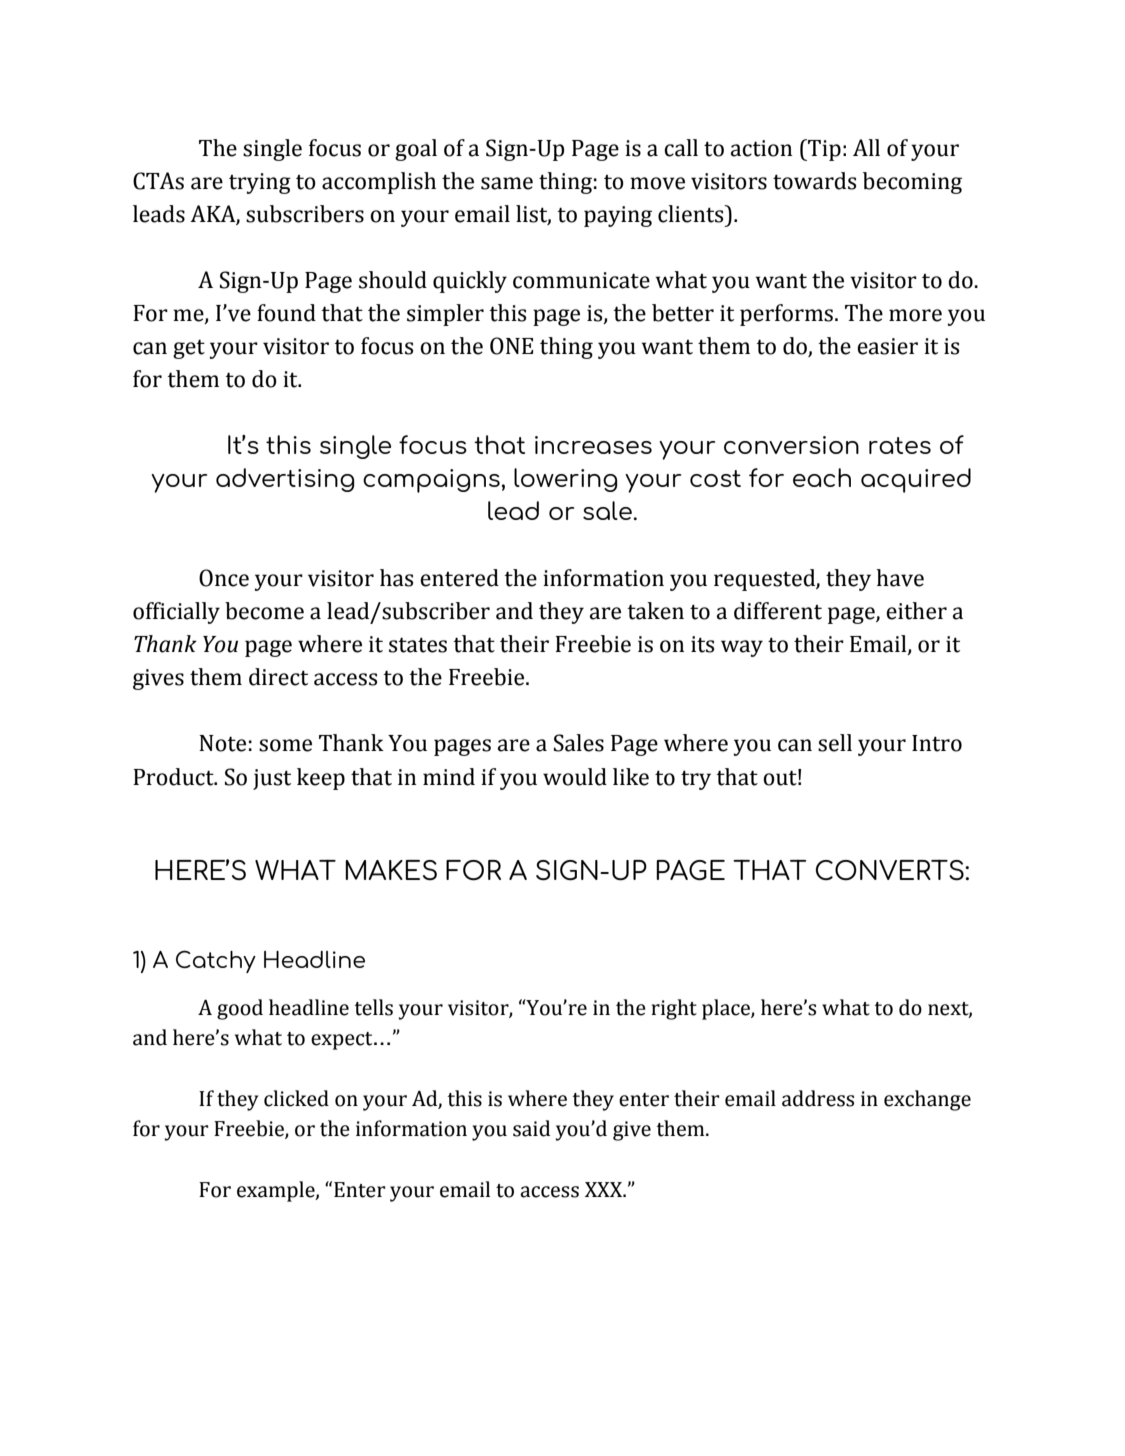  What do you see at coordinates (531, 1128) in the image?
I see `said` at bounding box center [531, 1128].
